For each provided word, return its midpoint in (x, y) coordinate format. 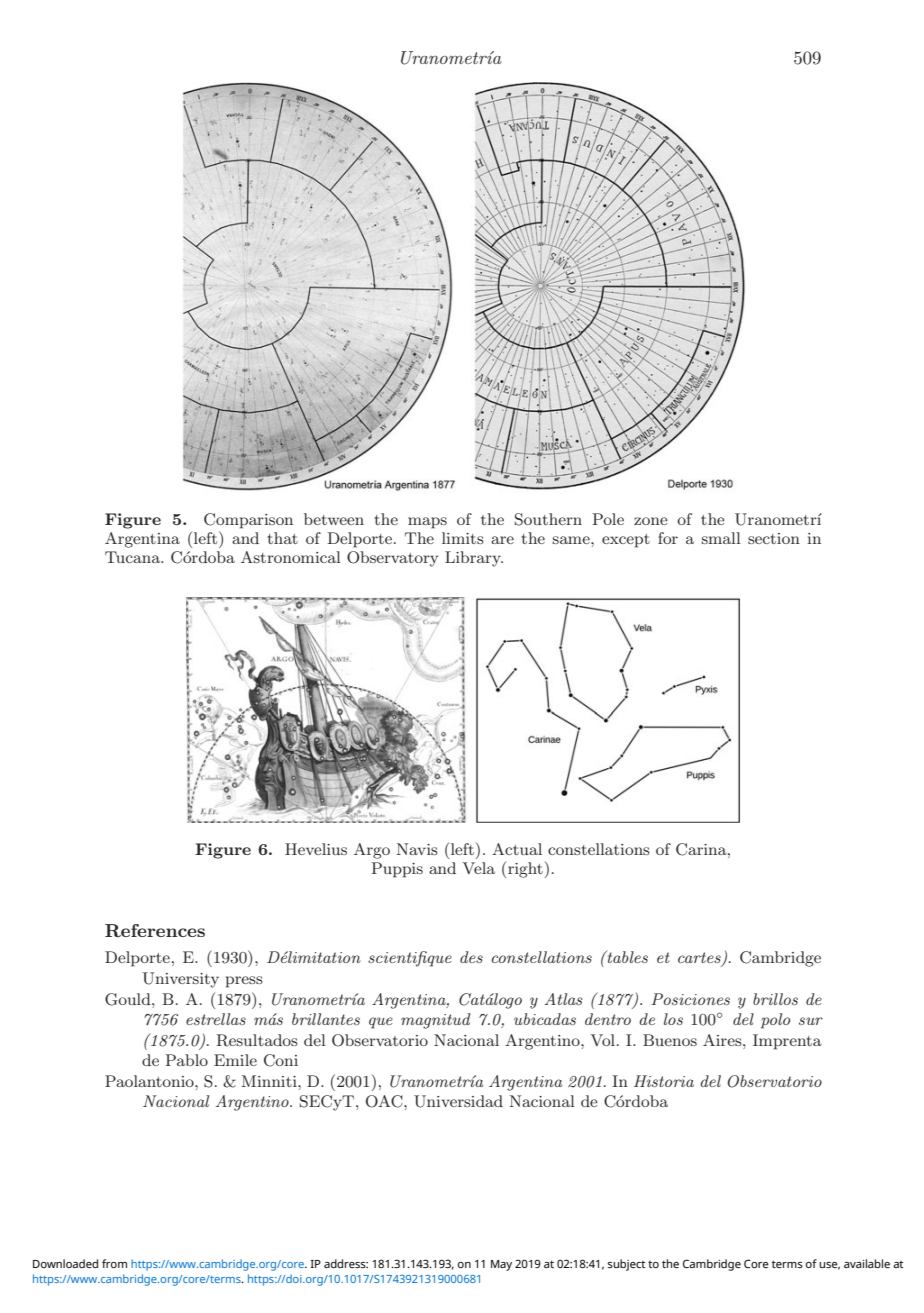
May (501, 1265)
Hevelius (316, 849)
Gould (129, 999)
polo (775, 1021)
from (114, 1263)
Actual (517, 849)
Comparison (248, 521)
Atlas (563, 999)
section (774, 538)
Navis (417, 849)
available (867, 1263)
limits (463, 538)
